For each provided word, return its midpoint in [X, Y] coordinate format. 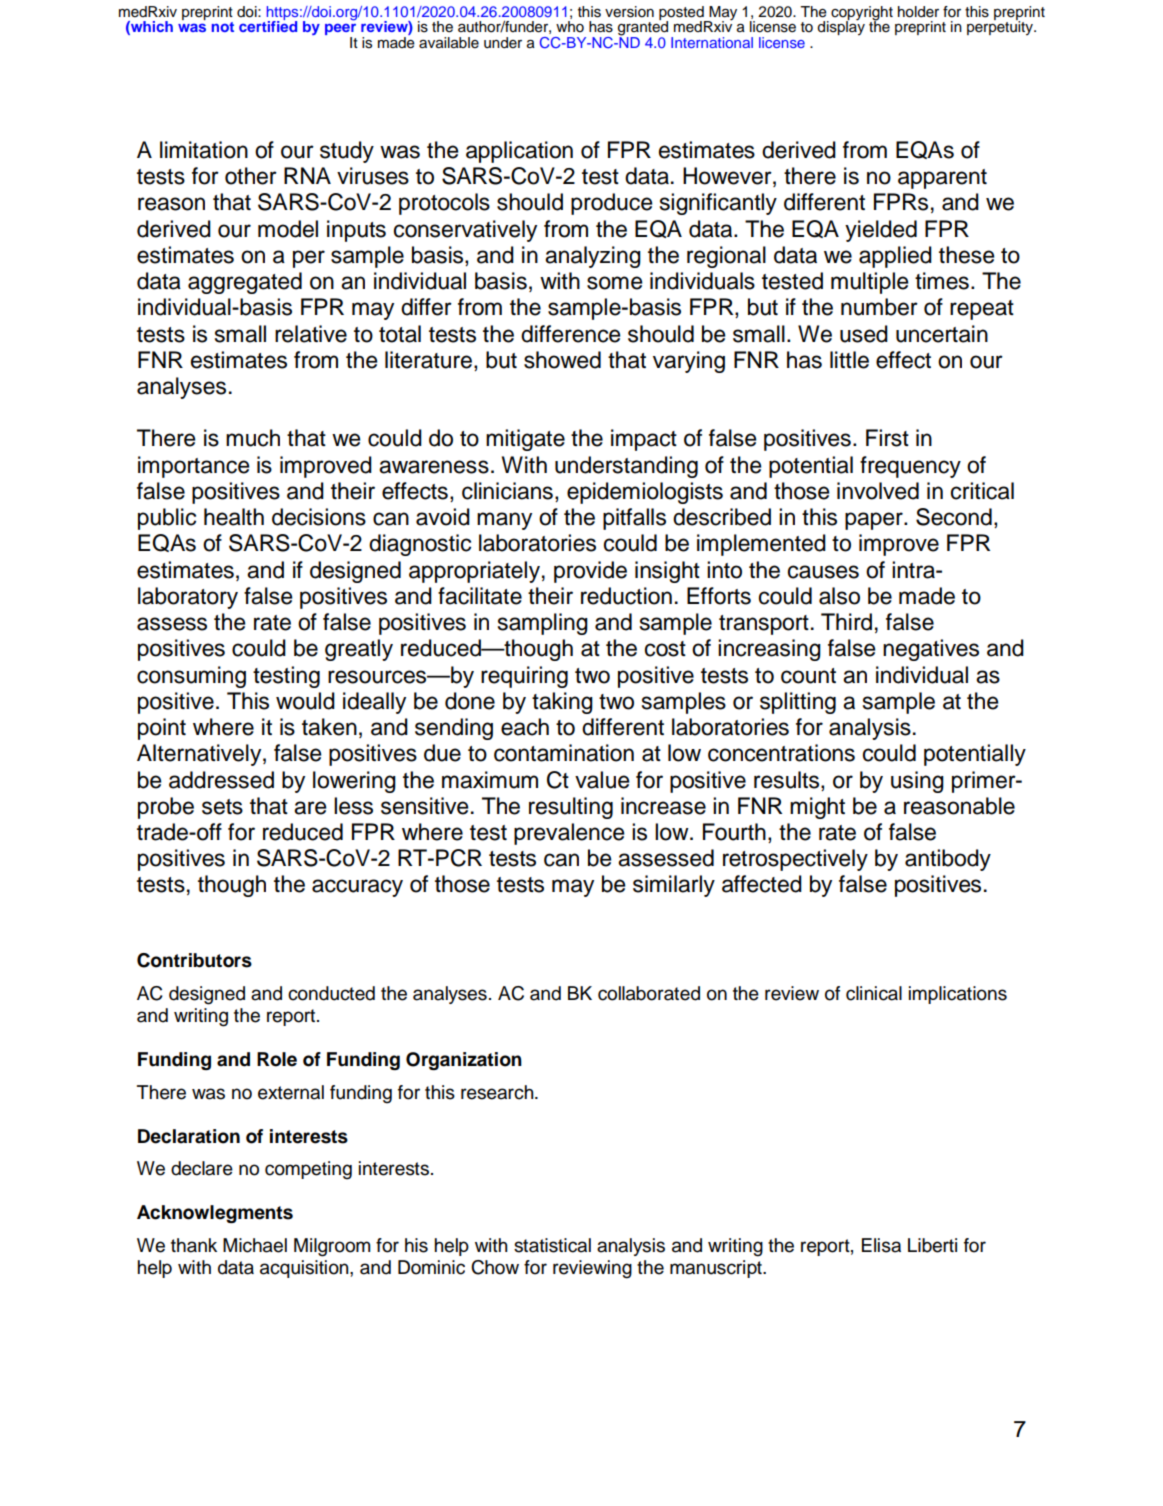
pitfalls [634, 519]
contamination [564, 753]
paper [875, 521]
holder [918, 12]
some [615, 283]
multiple [870, 283]
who [570, 27]
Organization [464, 1061]
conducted [331, 993]
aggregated [245, 283]
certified [268, 25]
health [234, 517]
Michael [255, 1245]
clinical [874, 993]
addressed [221, 780]
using [917, 782]
